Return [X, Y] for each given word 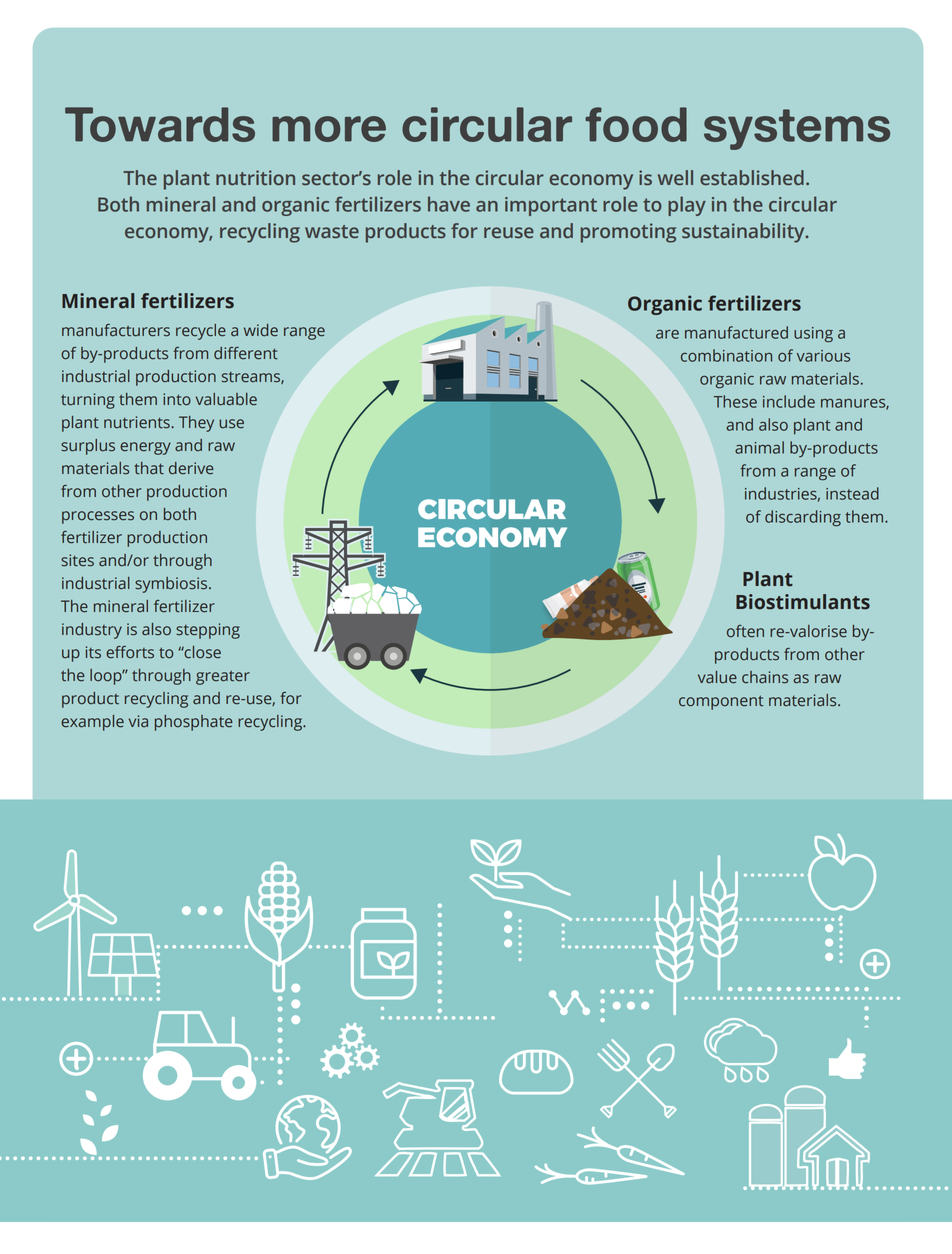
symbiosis [172, 585]
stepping [208, 631]
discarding [803, 518]
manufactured [736, 332]
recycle [201, 332]
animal [759, 447]
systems [797, 129]
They [196, 424]
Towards [160, 124]
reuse [509, 232]
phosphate [193, 723]
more [329, 129]
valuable [226, 399]
